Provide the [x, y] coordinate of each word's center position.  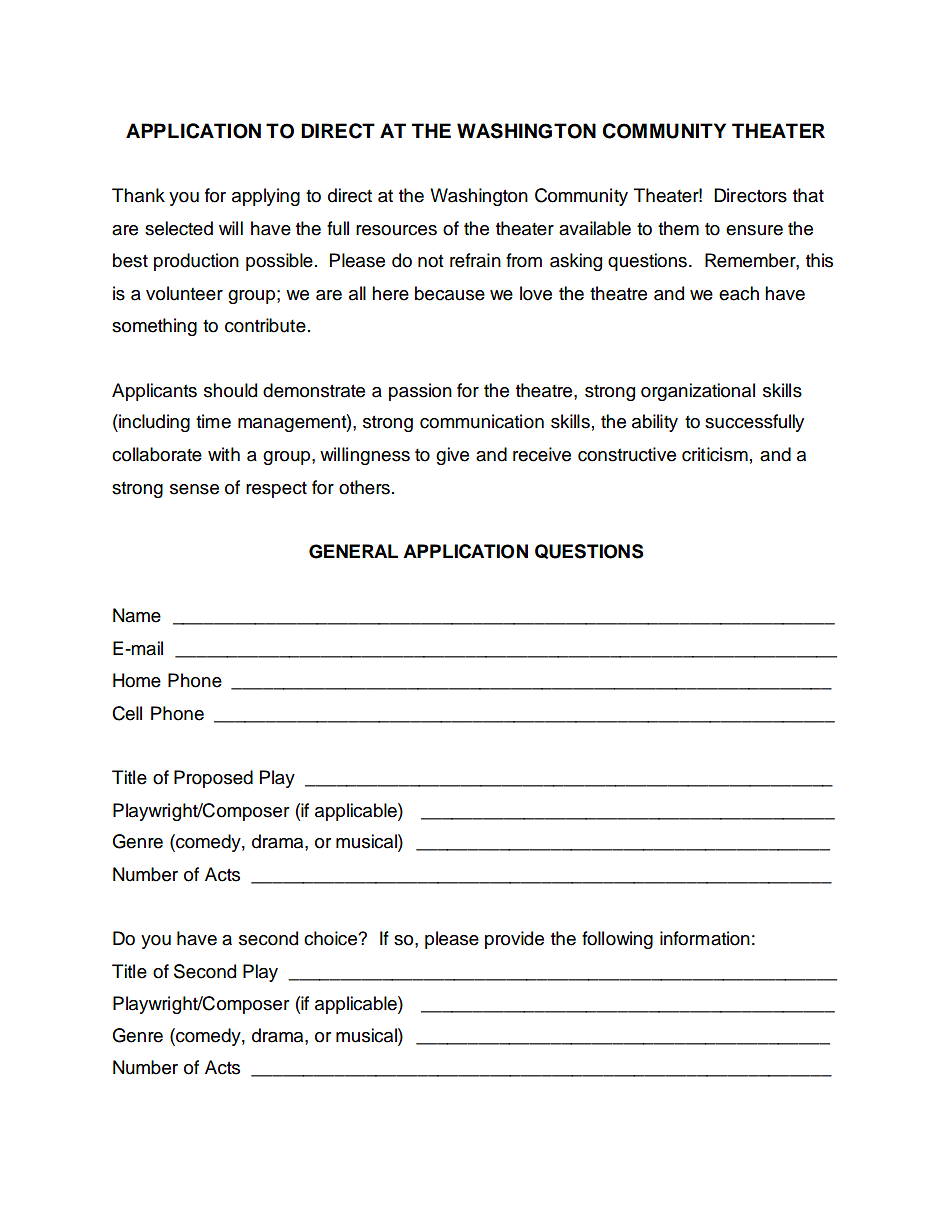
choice [331, 938]
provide [514, 940]
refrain [475, 260]
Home [137, 680]
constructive [627, 454]
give [452, 456]
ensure [754, 230]
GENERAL [353, 551]
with [224, 454]
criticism [715, 454]
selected [179, 228]
